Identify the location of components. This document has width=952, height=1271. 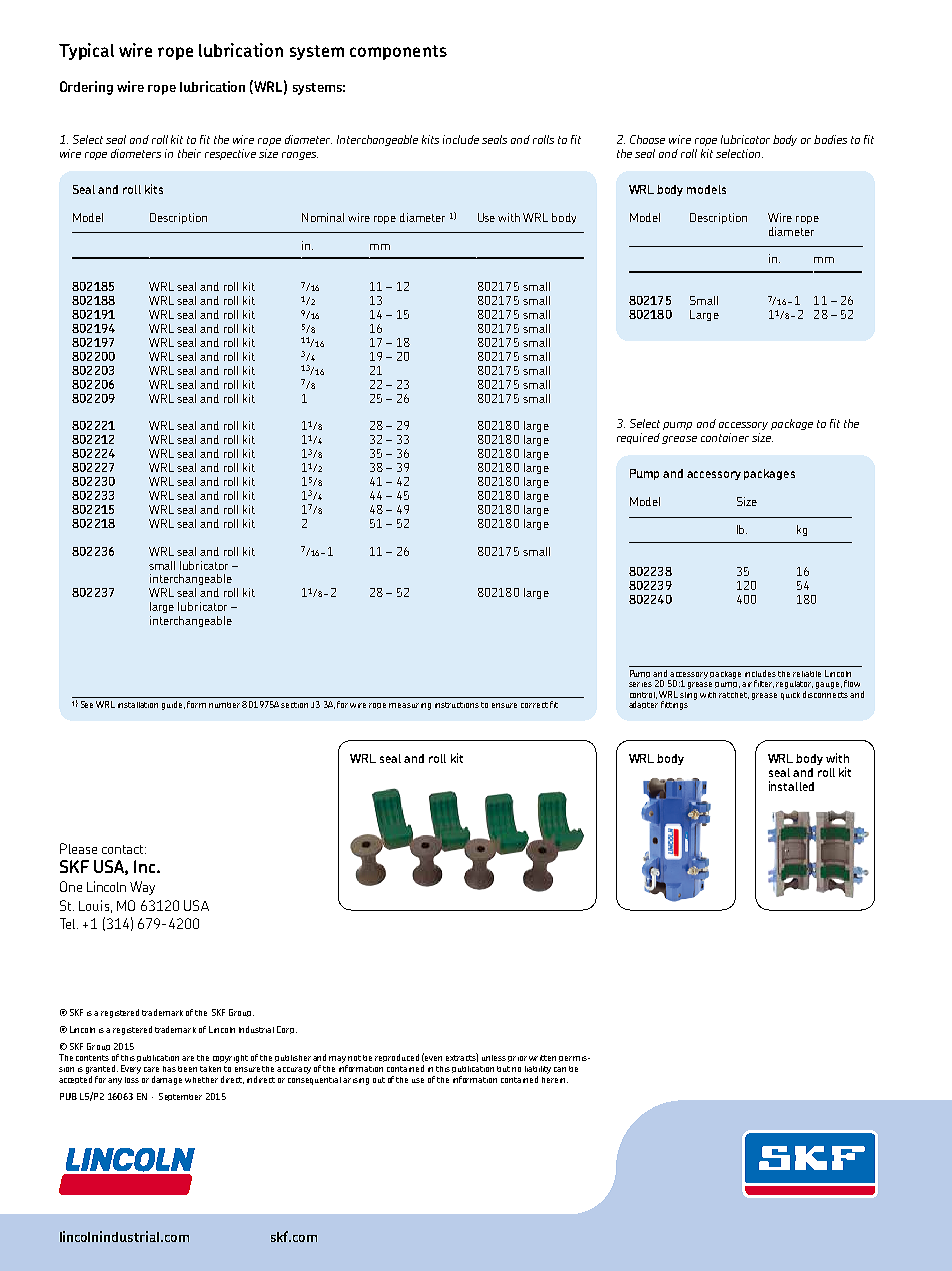
(398, 52).
